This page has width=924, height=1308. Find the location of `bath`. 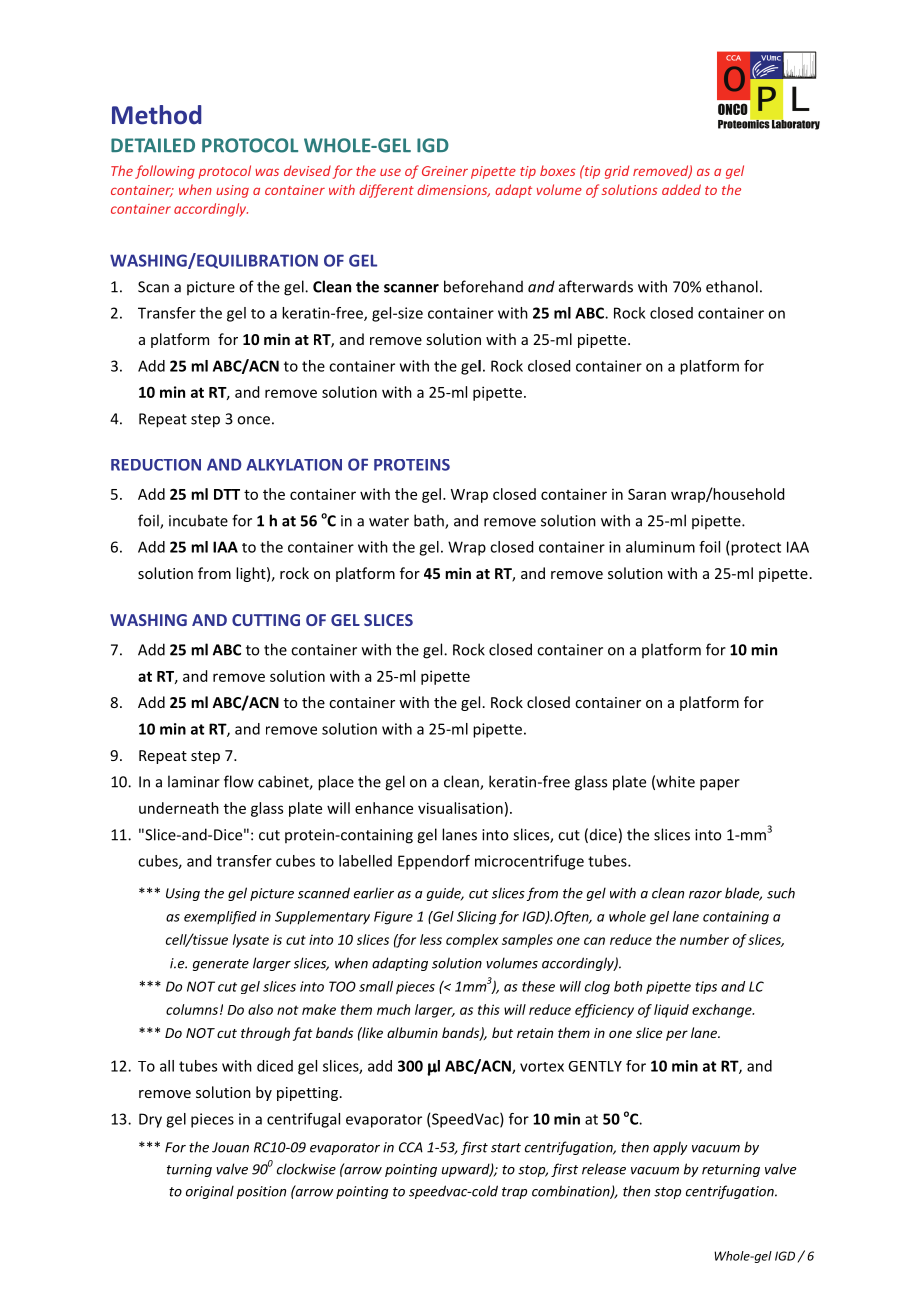

bath is located at coordinates (430, 521).
